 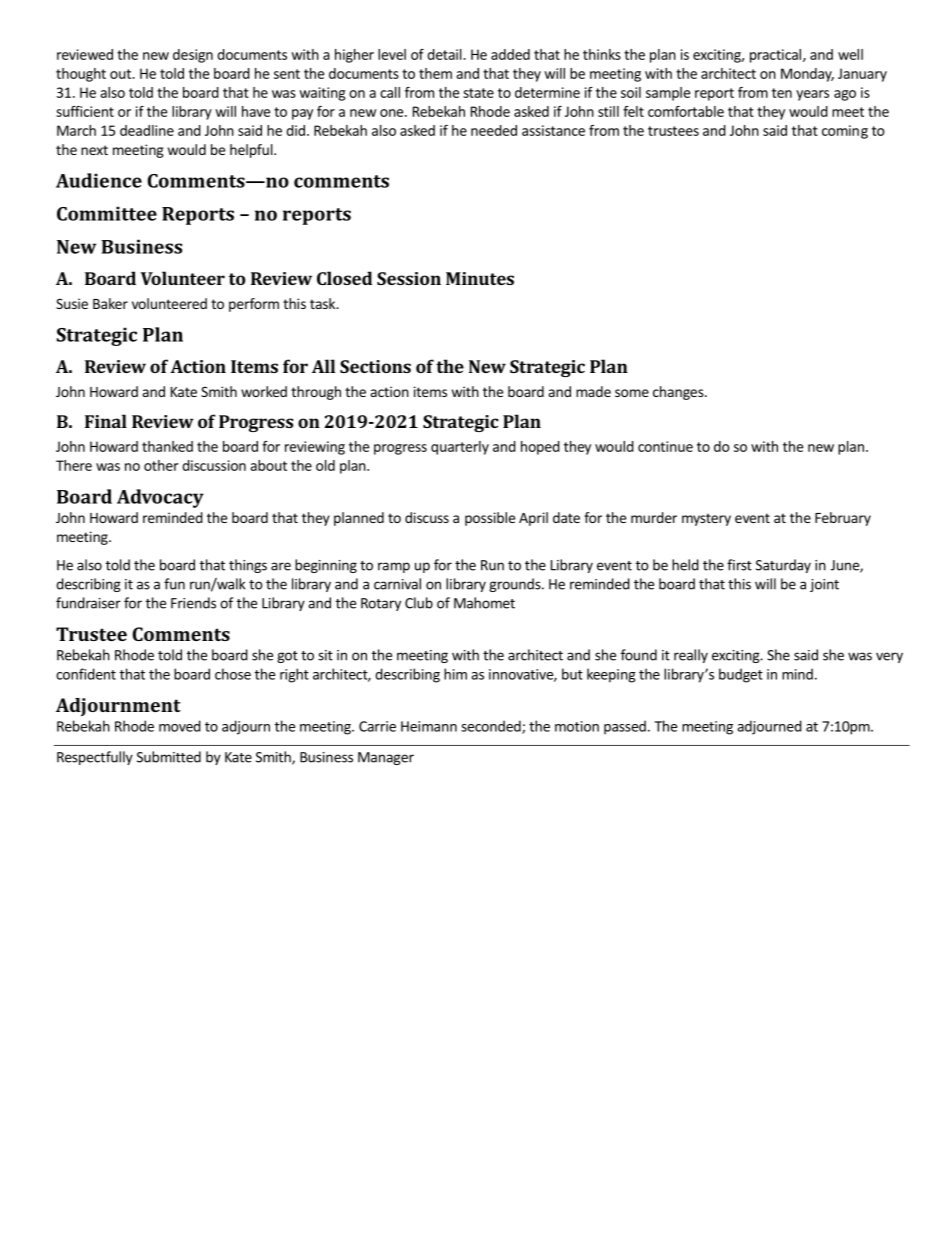 What do you see at coordinates (394, 567) in the screenshot?
I see `ramp` at bounding box center [394, 567].
